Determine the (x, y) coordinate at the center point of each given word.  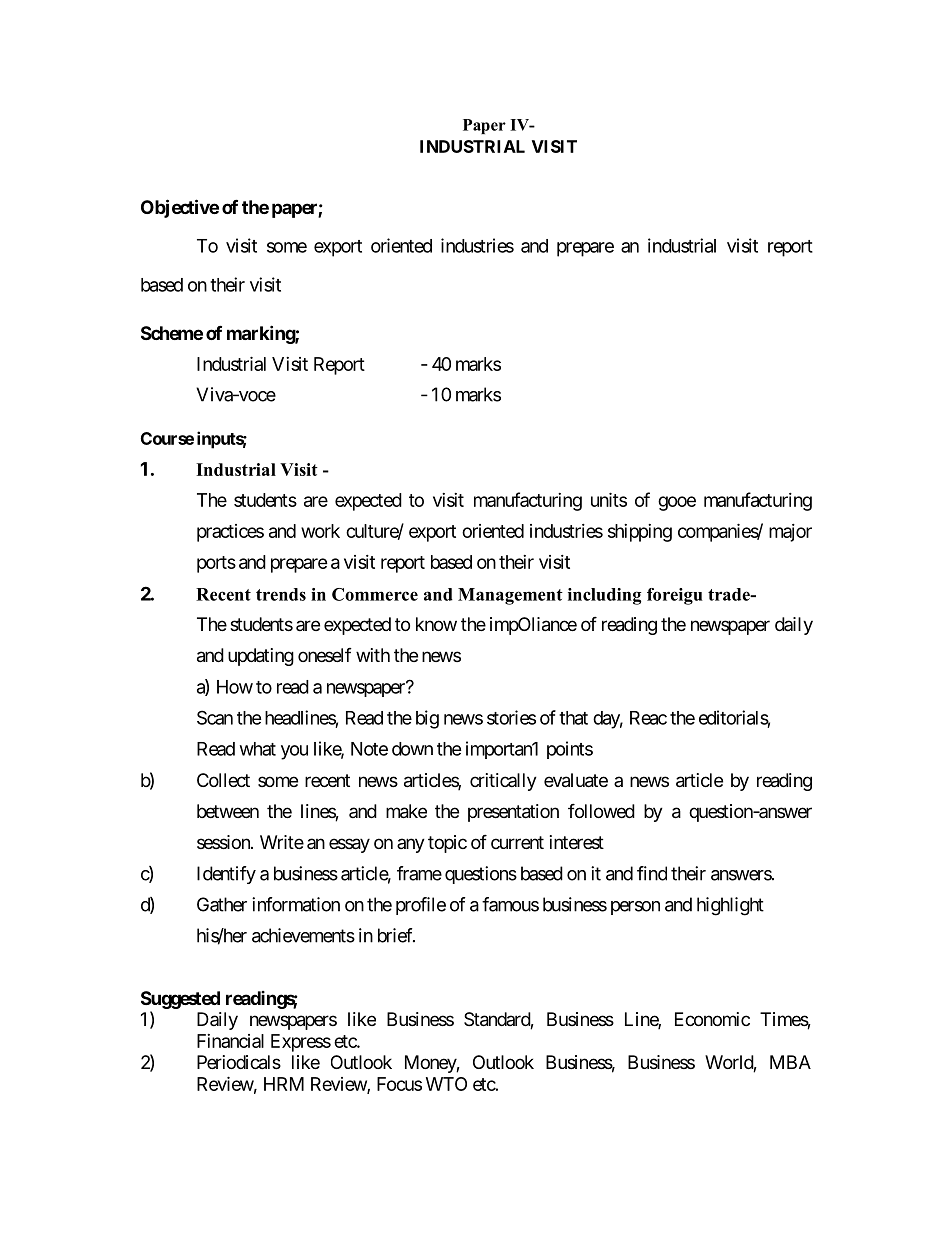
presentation (513, 813)
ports (216, 564)
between (228, 811)
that (573, 718)
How (235, 687)
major (790, 533)
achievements (303, 935)
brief (396, 935)
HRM (284, 1084)
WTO (446, 1084)
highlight (730, 906)
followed (601, 811)
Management (510, 596)
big (427, 719)
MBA (790, 1062)
